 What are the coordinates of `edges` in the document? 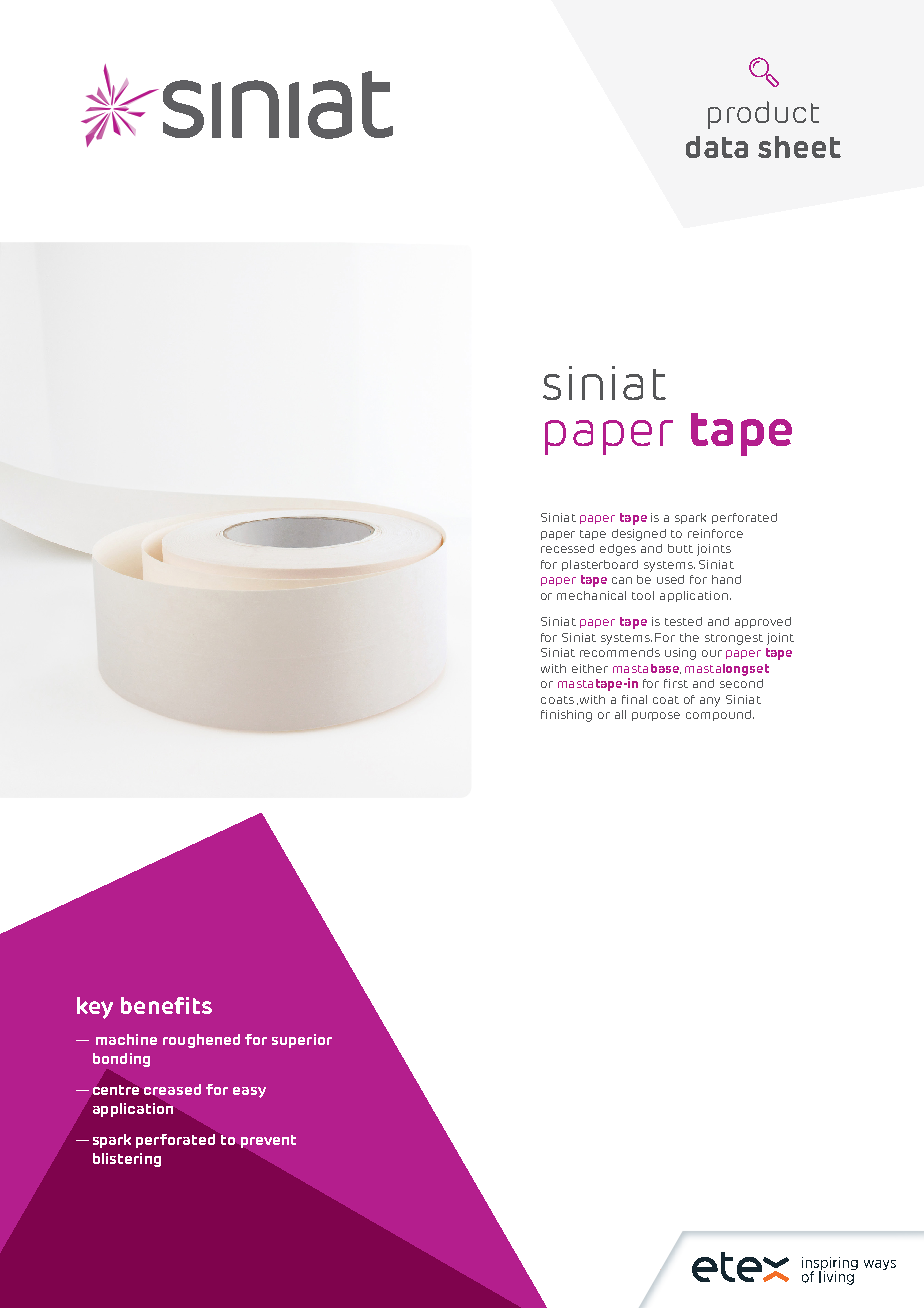 It's located at (618, 550).
